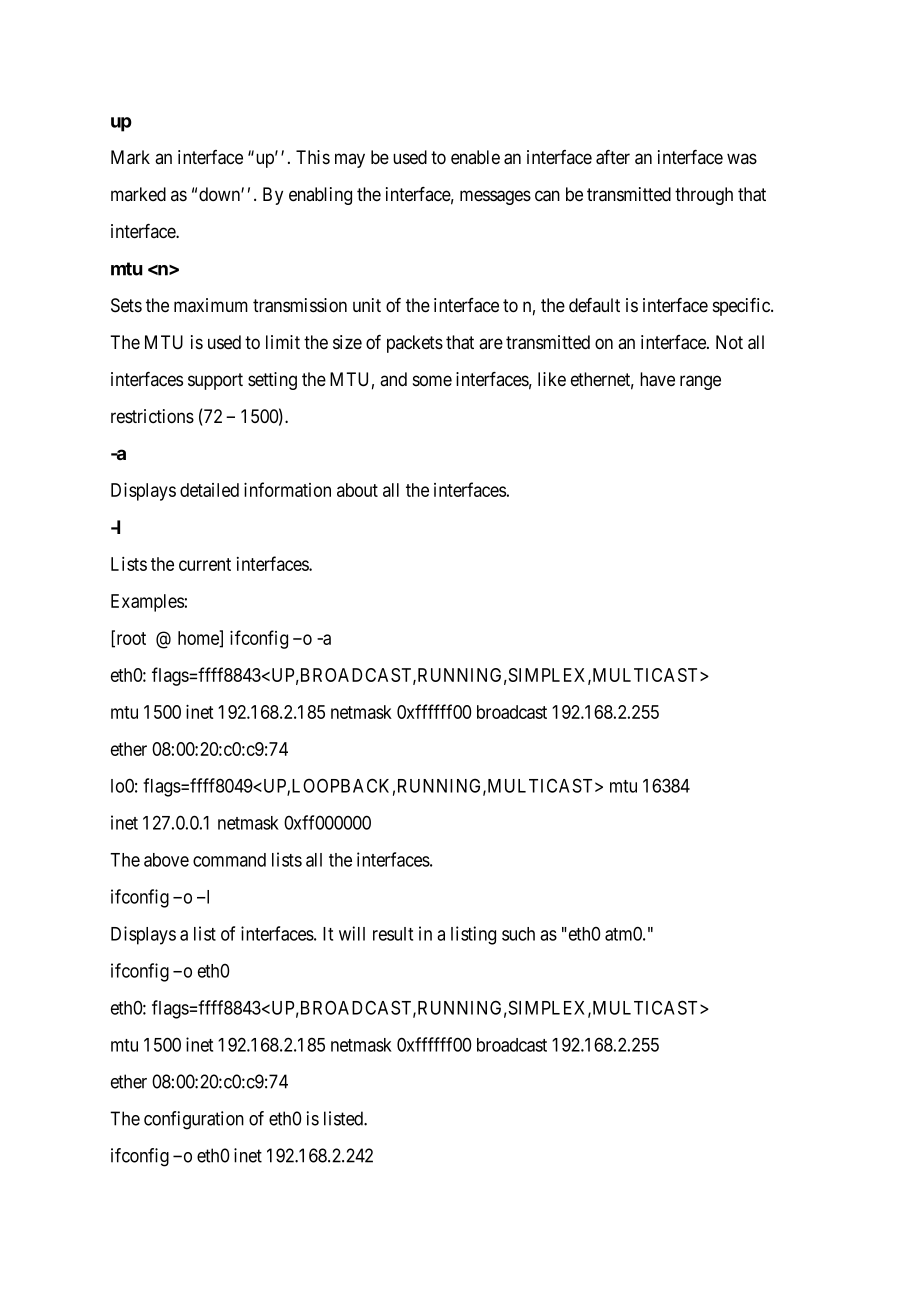 The width and height of the screenshot is (924, 1308). What do you see at coordinates (194, 1120) in the screenshot?
I see `configuration` at bounding box center [194, 1120].
